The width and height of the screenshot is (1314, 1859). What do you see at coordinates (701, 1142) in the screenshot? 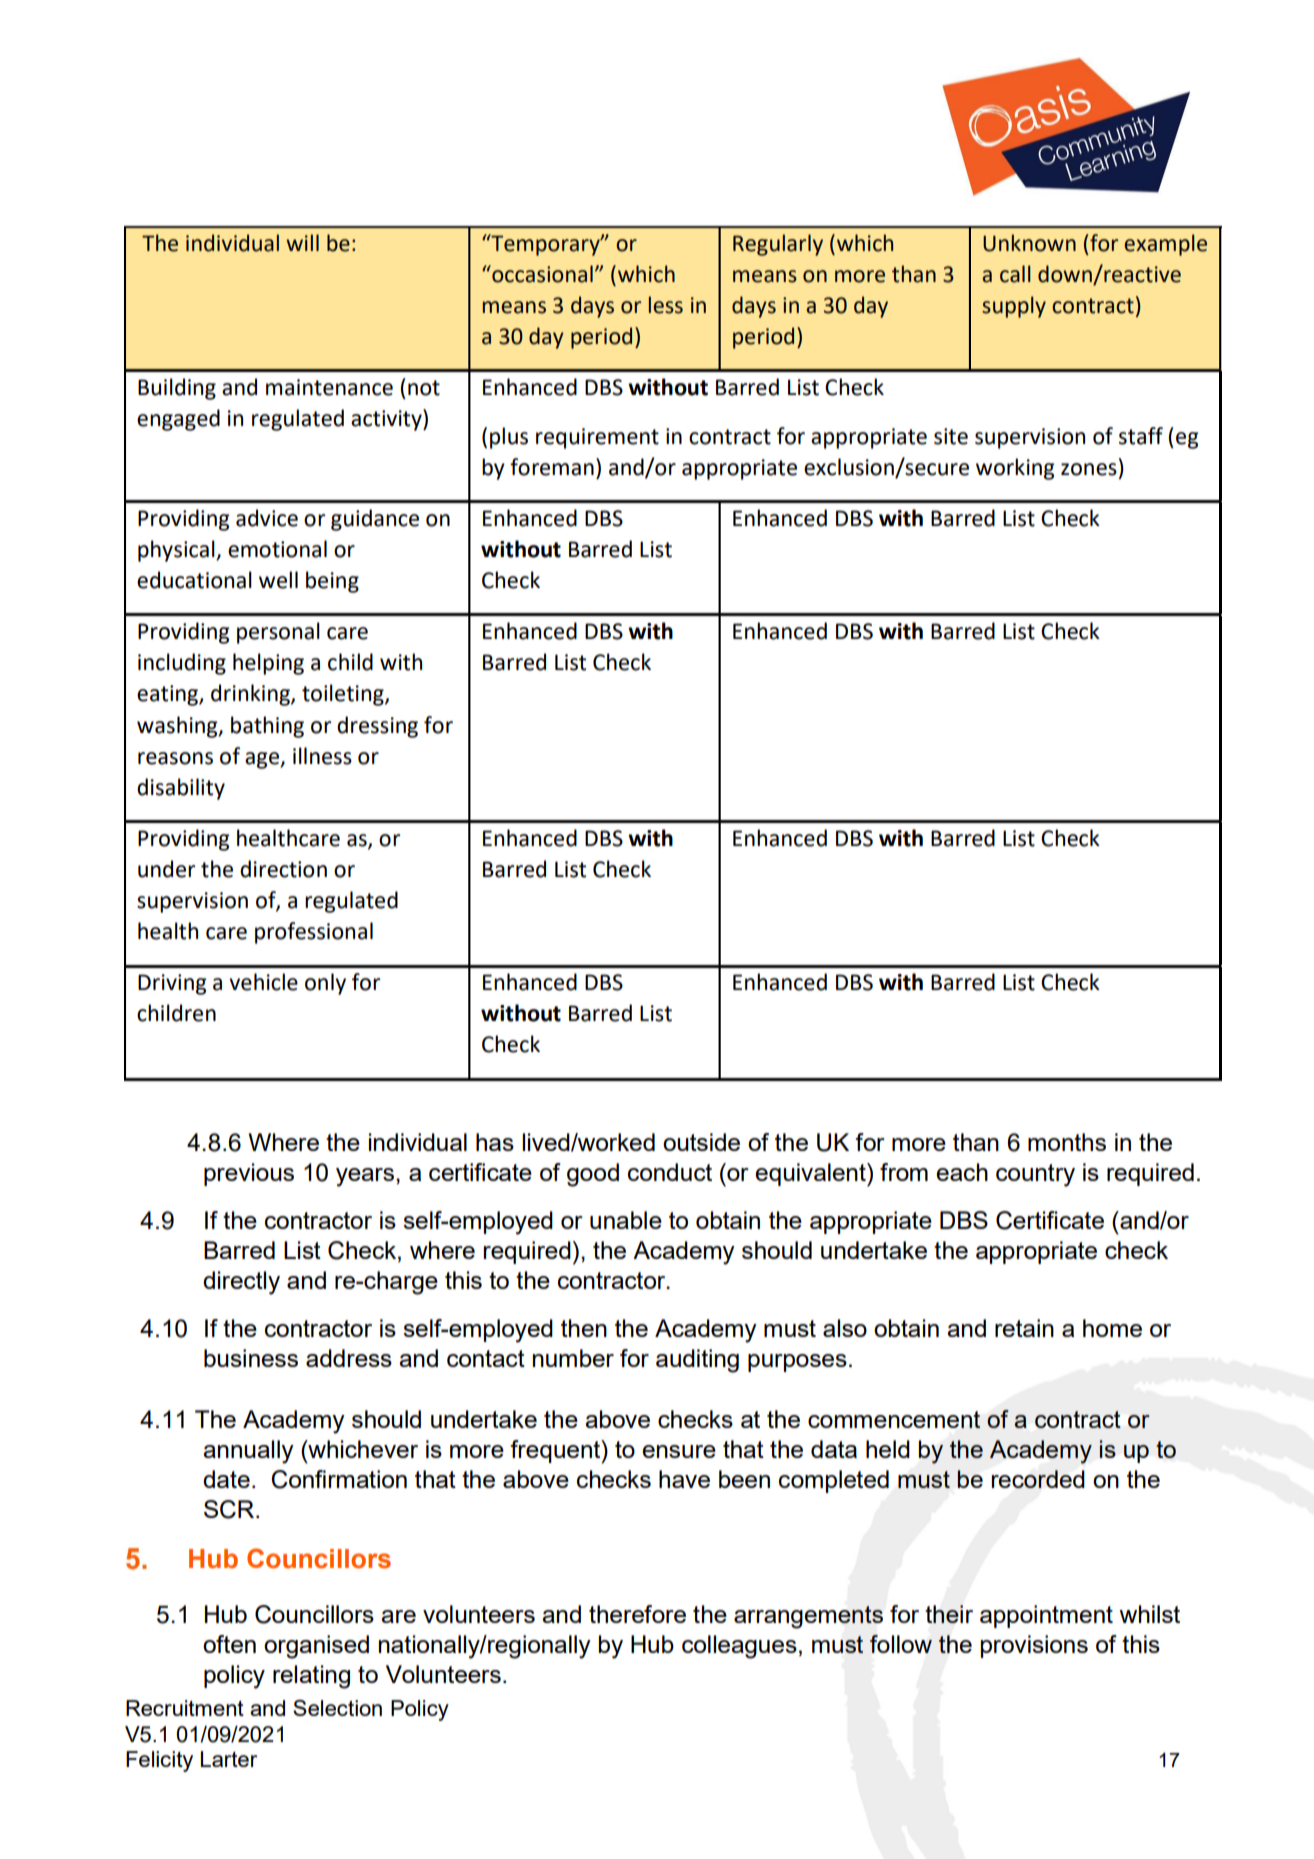
I see `outside` at bounding box center [701, 1142].
